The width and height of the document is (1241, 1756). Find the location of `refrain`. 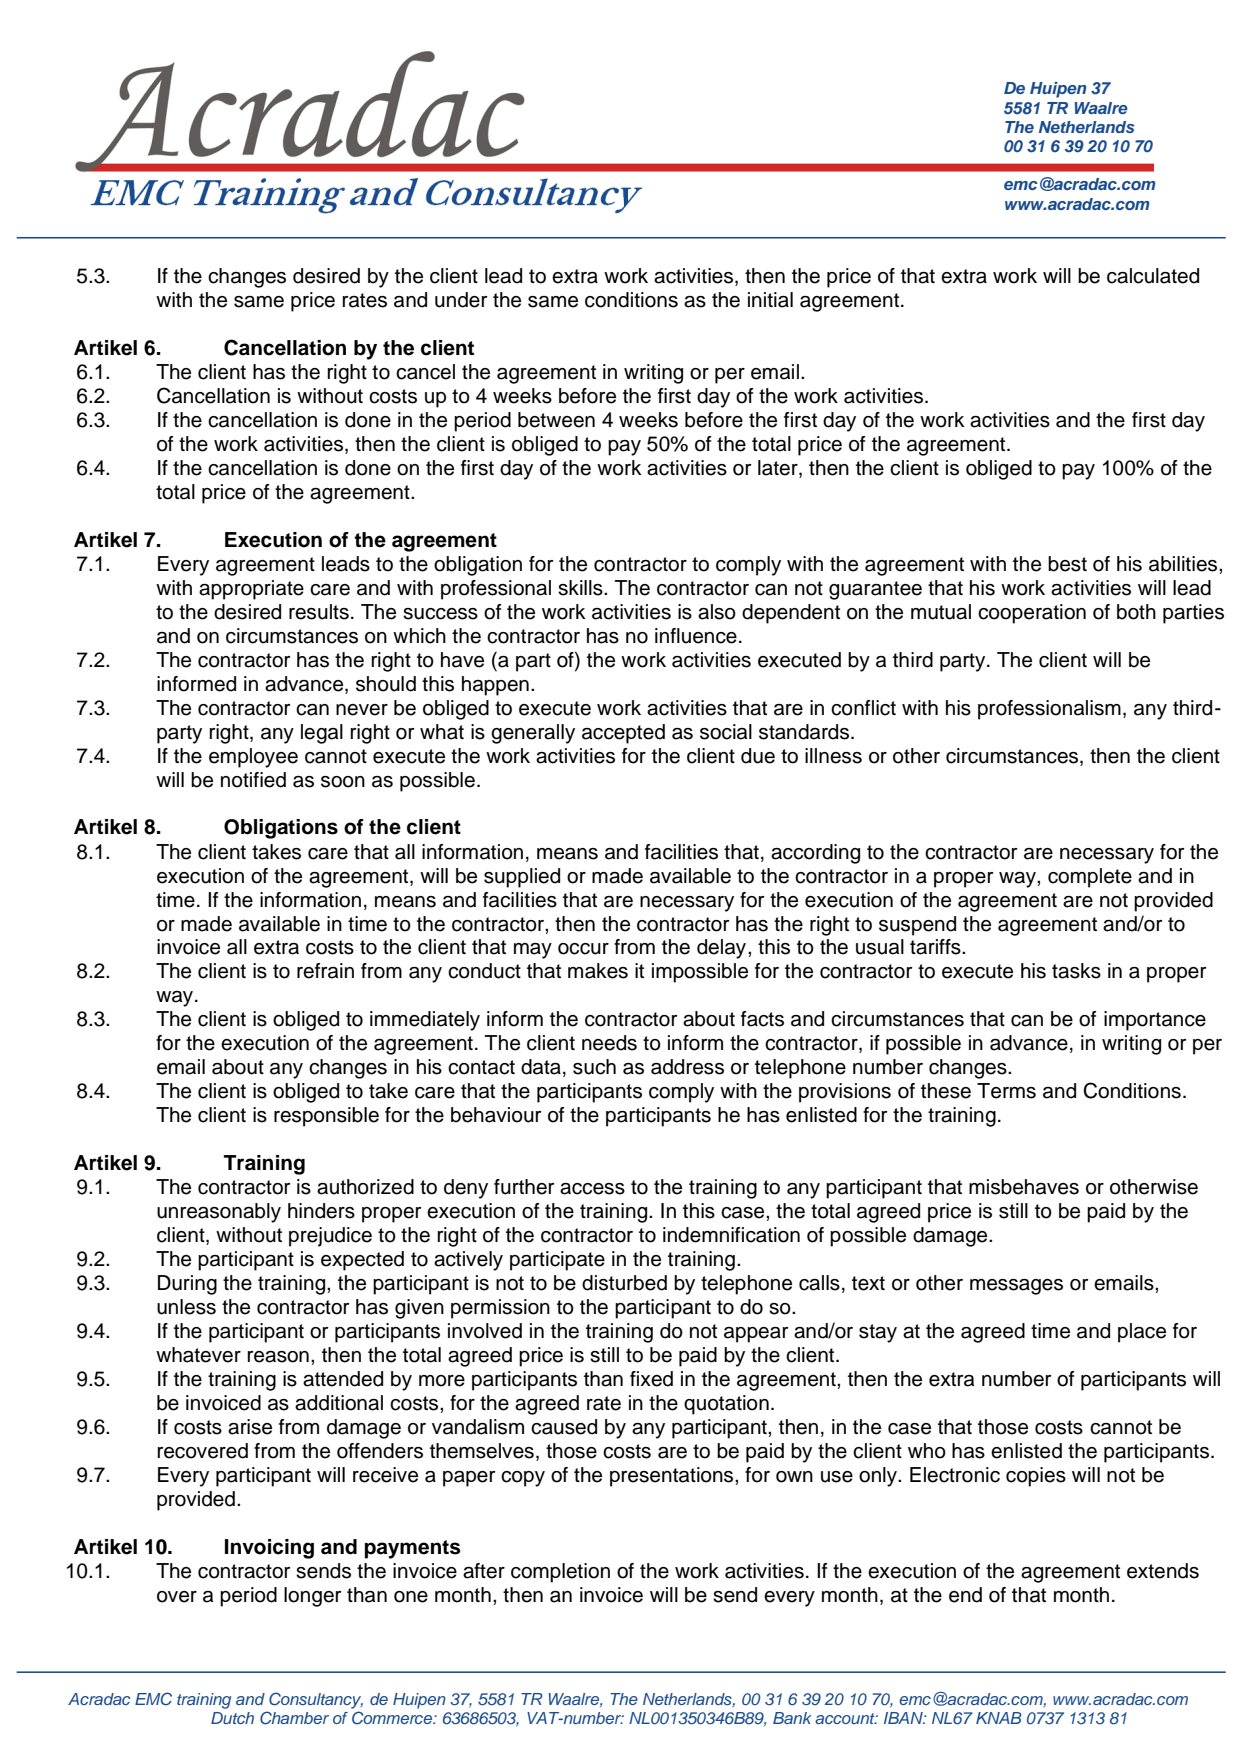

refrain is located at coordinates (325, 971).
